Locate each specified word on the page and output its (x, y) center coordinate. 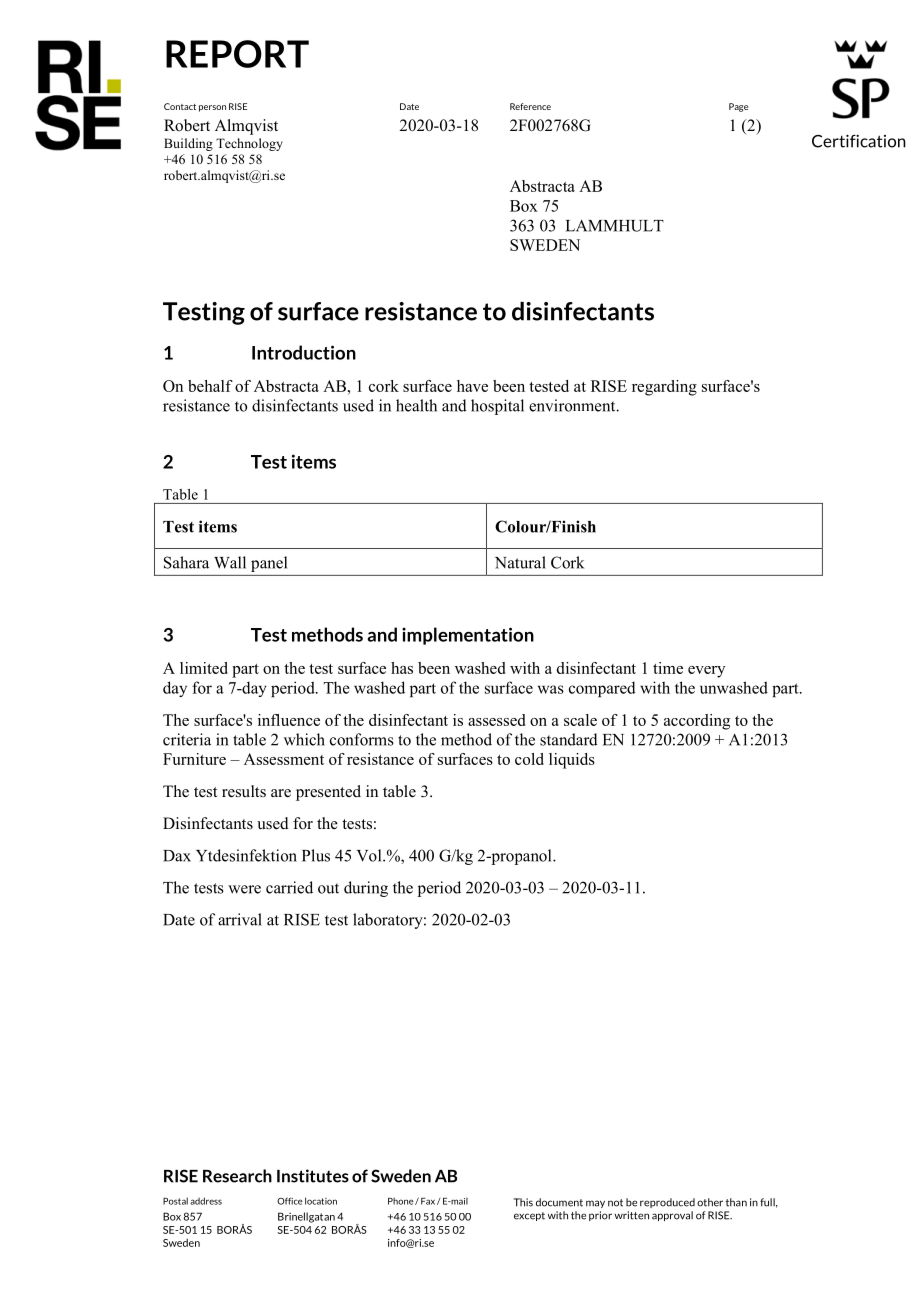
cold (529, 759)
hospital (497, 407)
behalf (210, 386)
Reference (530, 106)
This (523, 1202)
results (244, 791)
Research (237, 1176)
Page (738, 107)
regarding (664, 388)
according (697, 722)
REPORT (237, 54)
